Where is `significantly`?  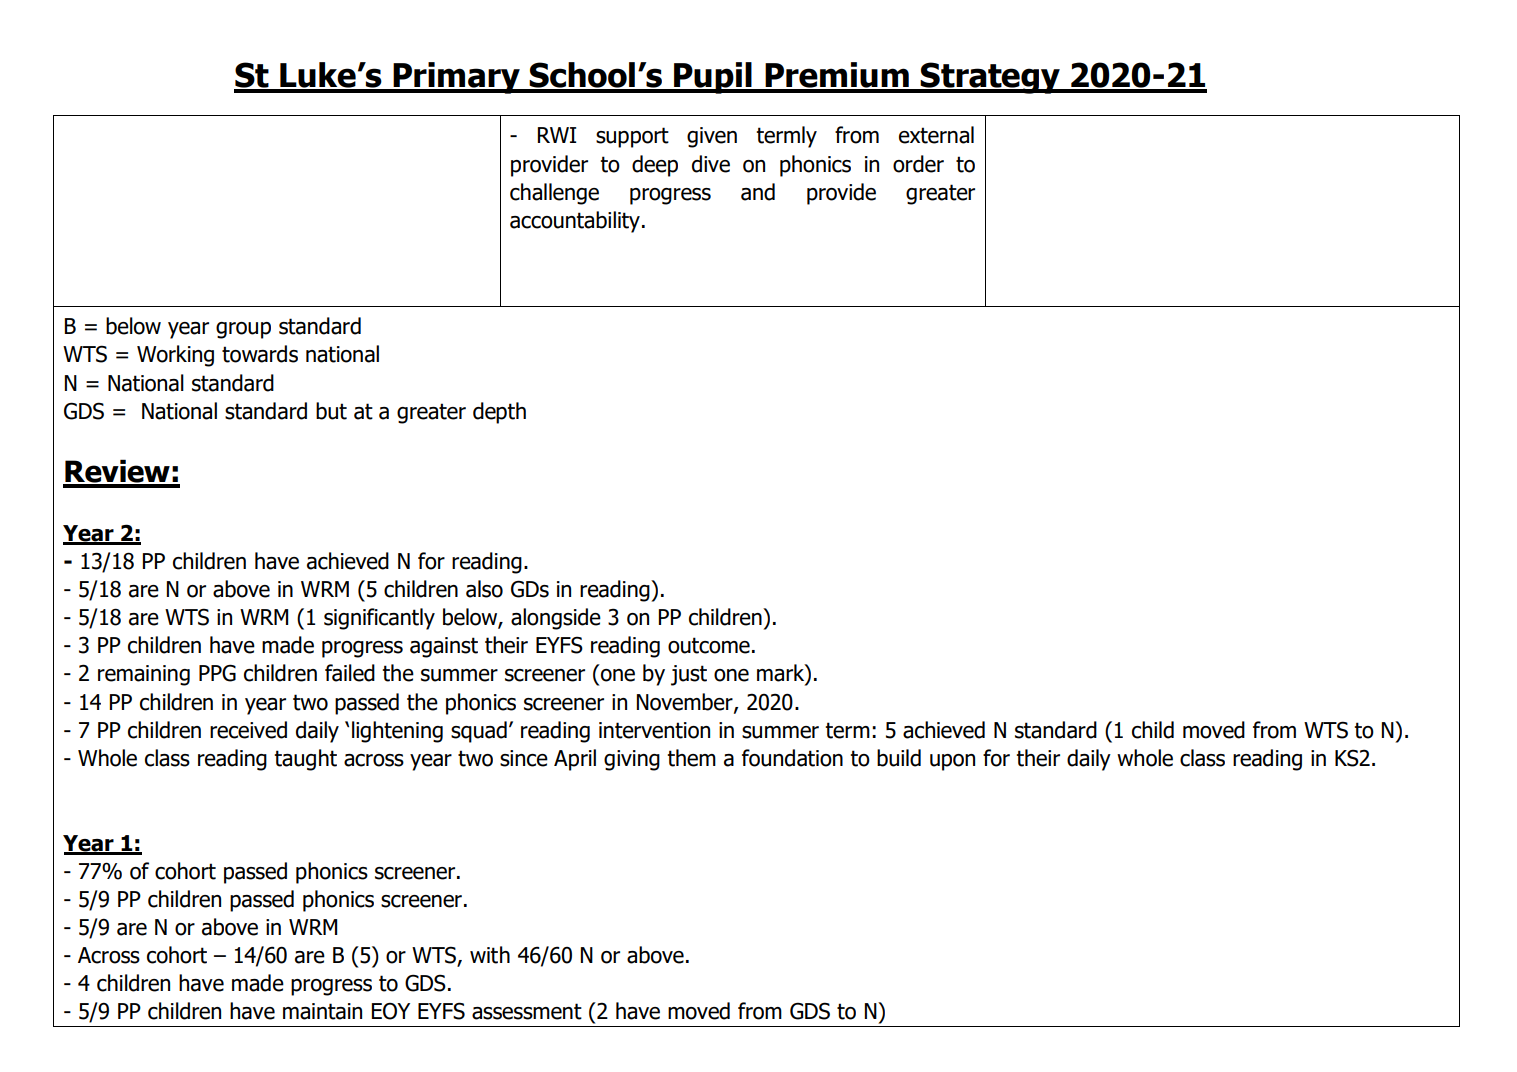 significantly is located at coordinates (379, 619).
